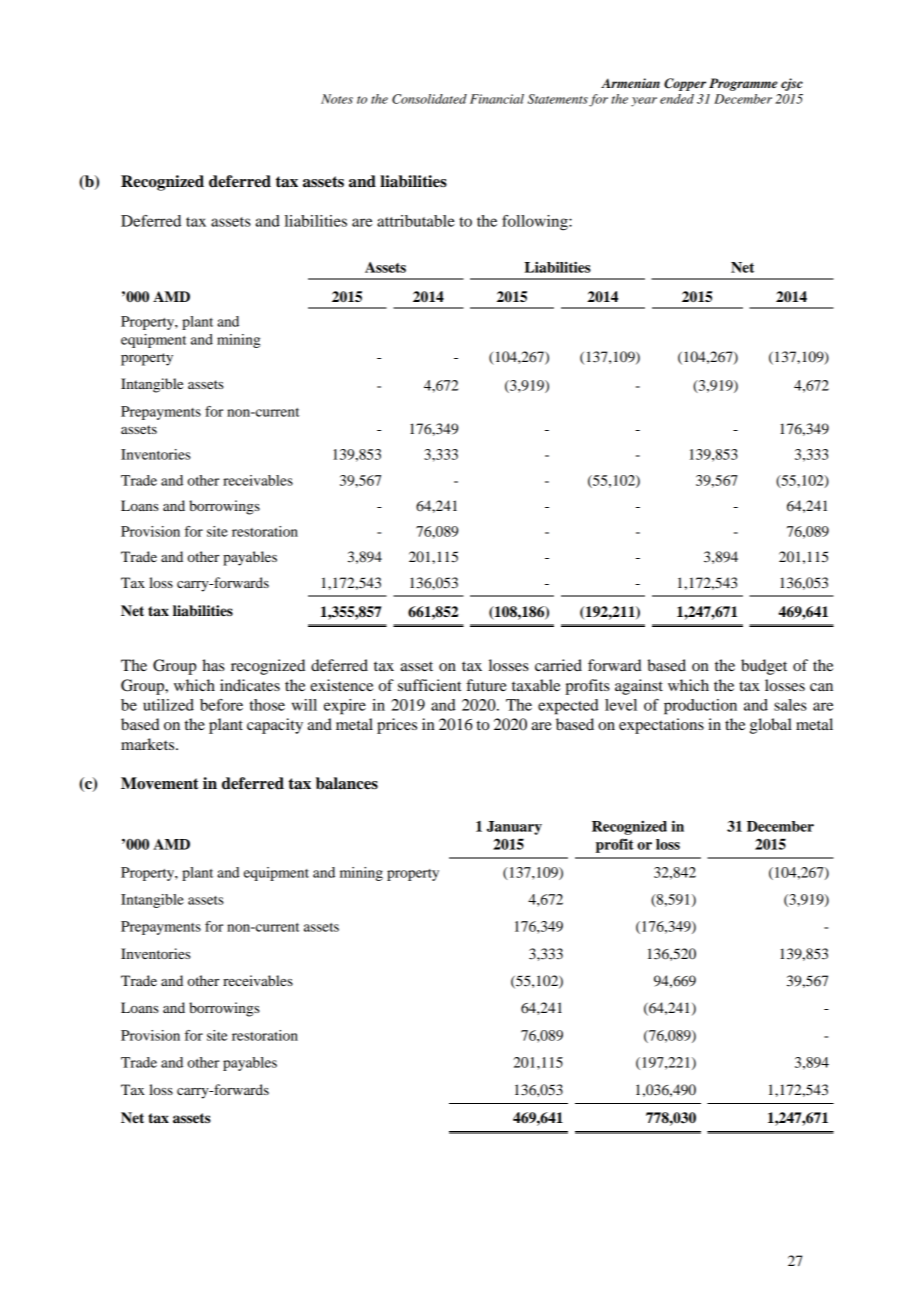 The image size is (924, 1308). Describe the element at coordinates (771, 726) in the screenshot. I see `global` at that location.
